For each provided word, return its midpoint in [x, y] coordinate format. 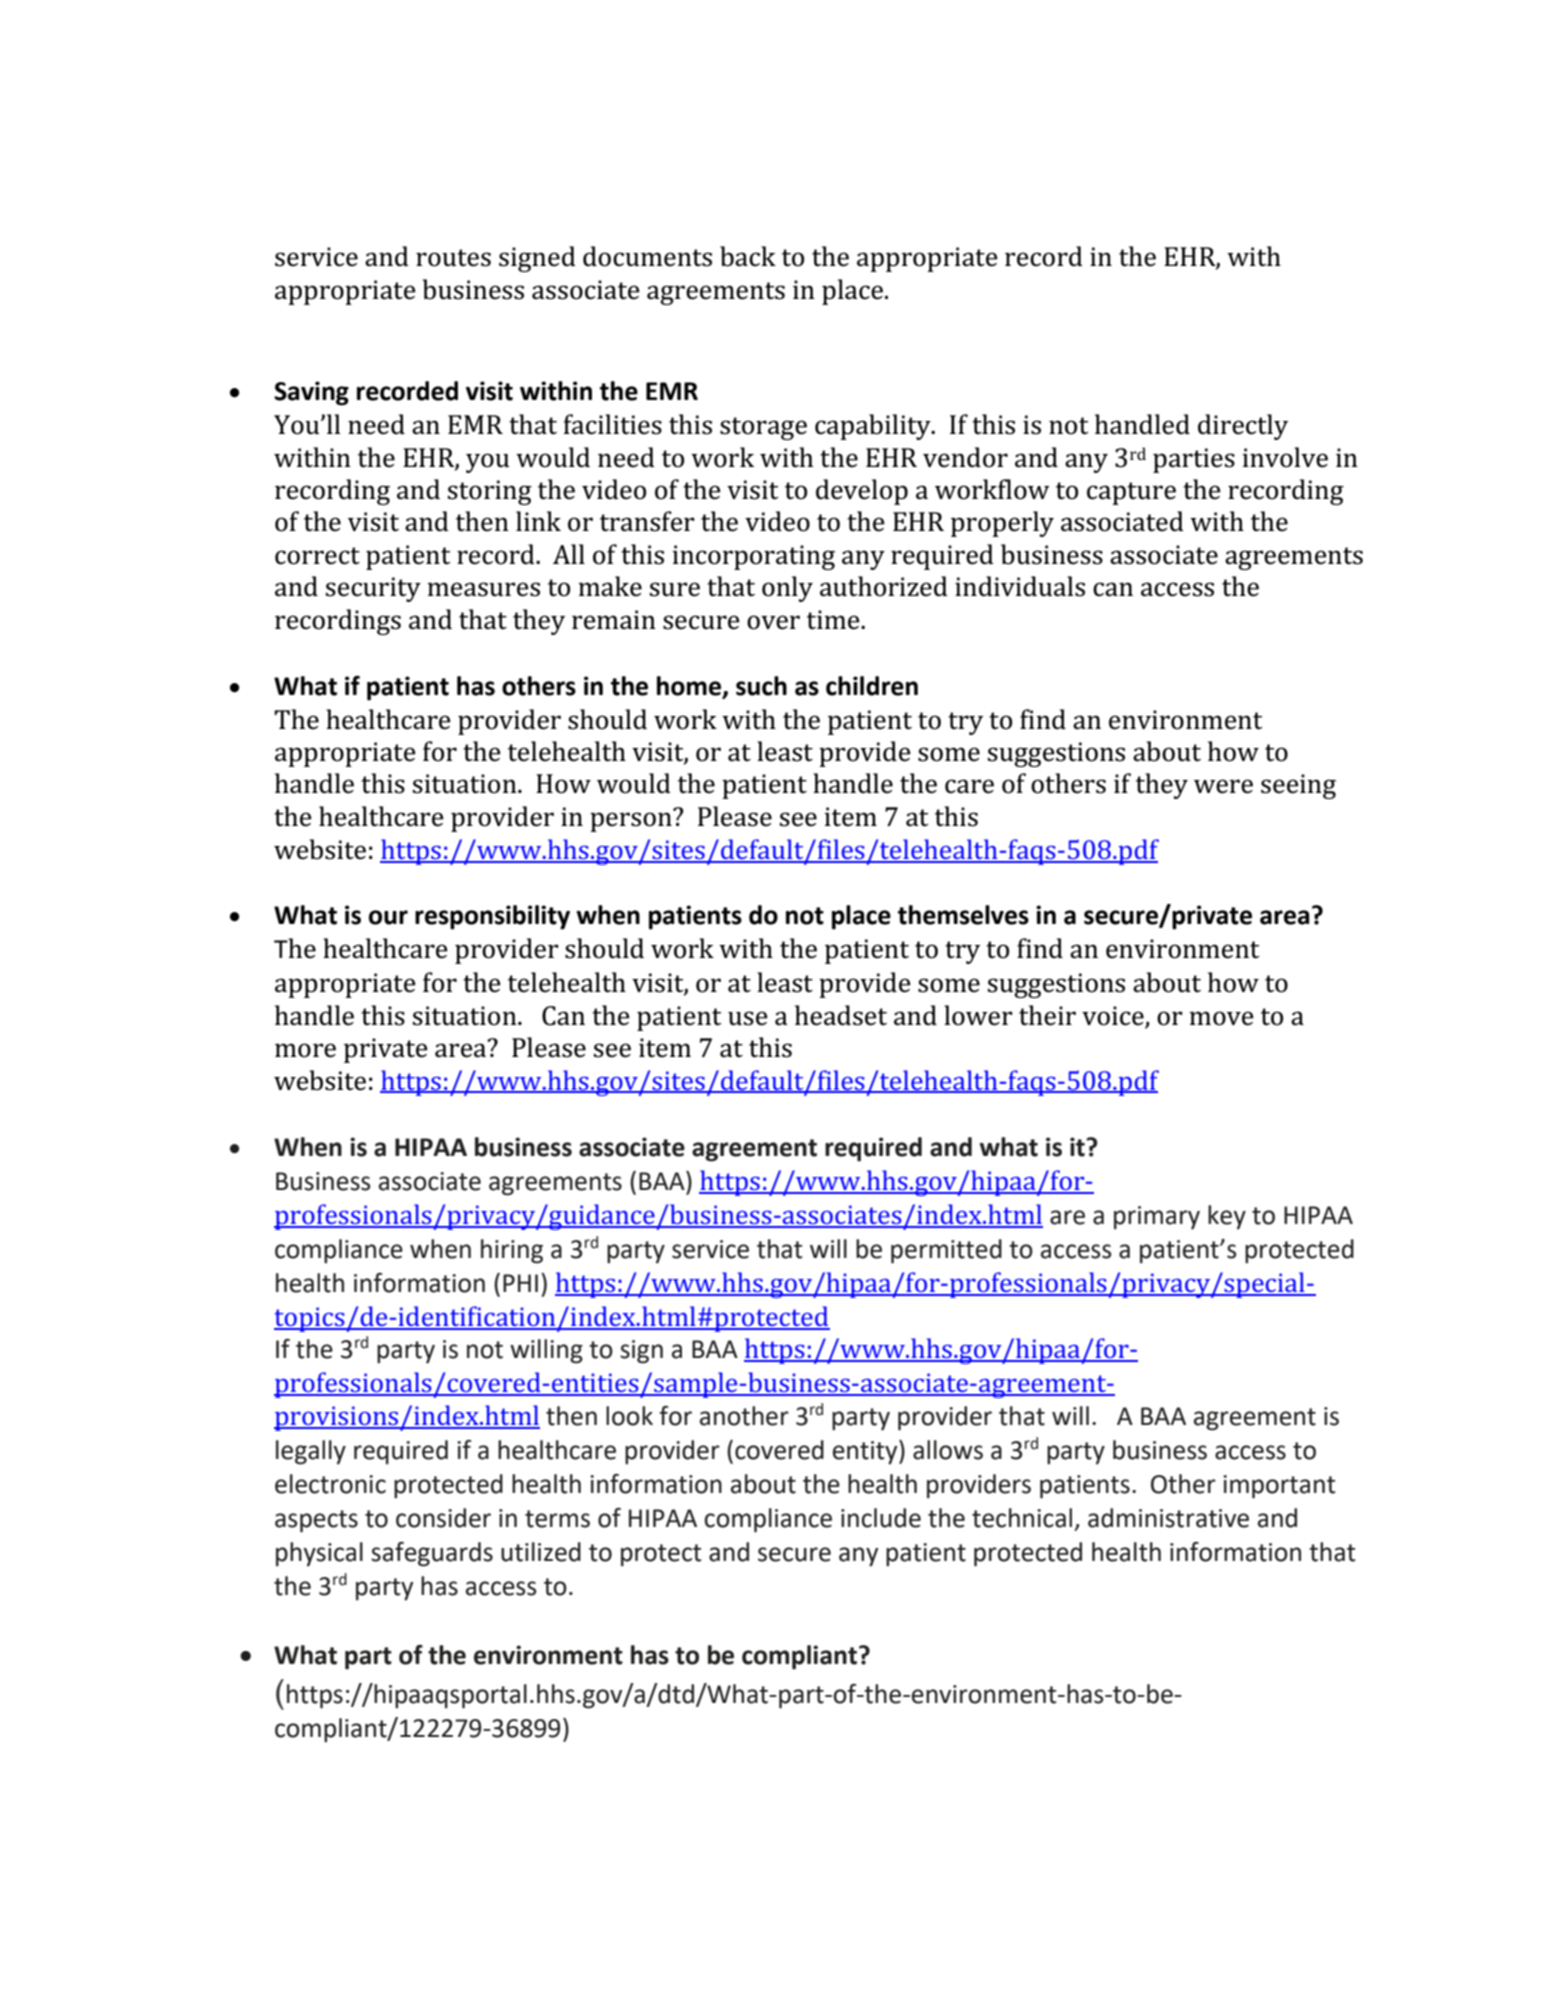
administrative [1168, 1518]
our [388, 917]
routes [453, 258]
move [1221, 1018]
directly [1243, 427]
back [748, 256]
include [881, 1518]
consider [443, 1518]
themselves [963, 915]
